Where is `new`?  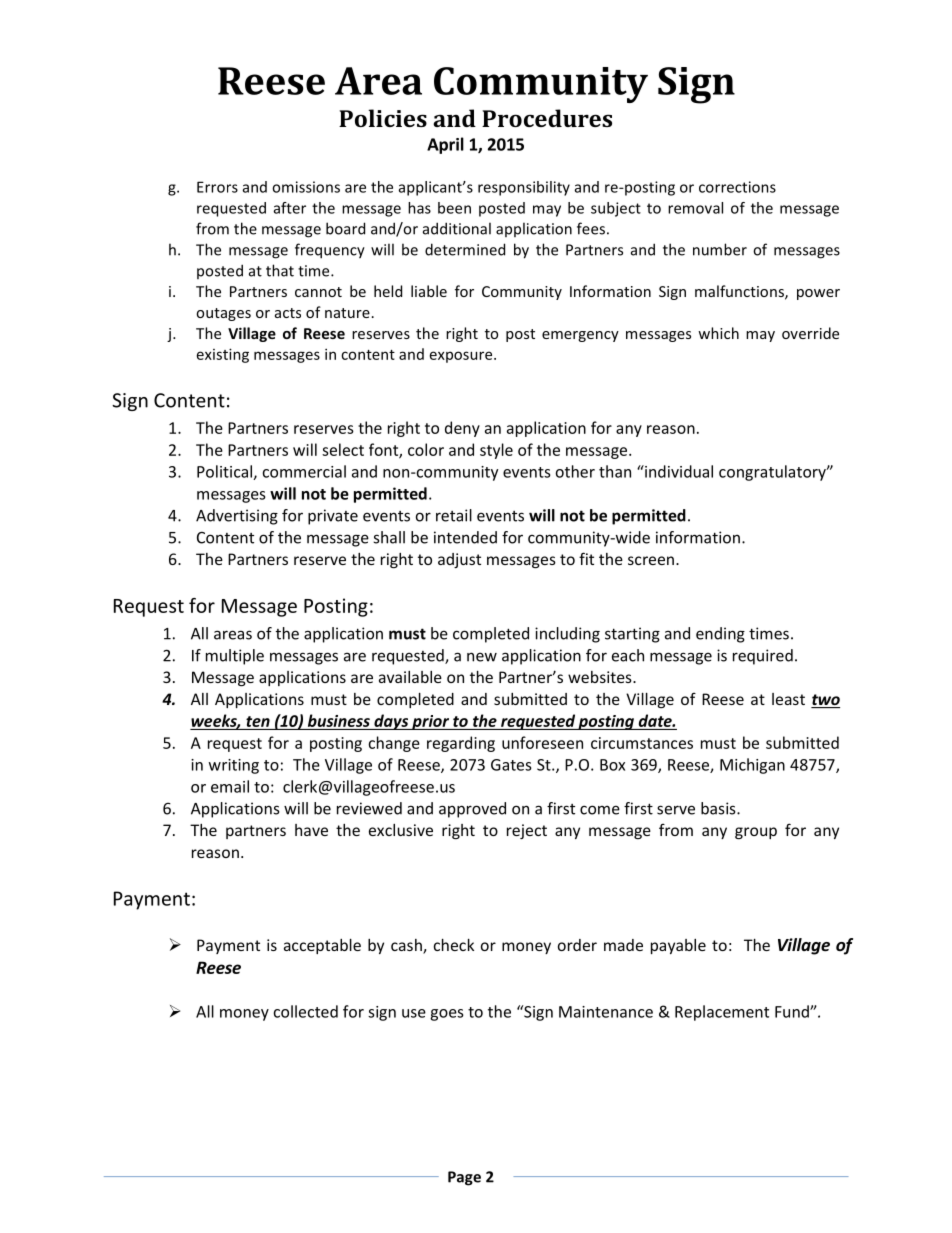
new is located at coordinates (482, 657).
